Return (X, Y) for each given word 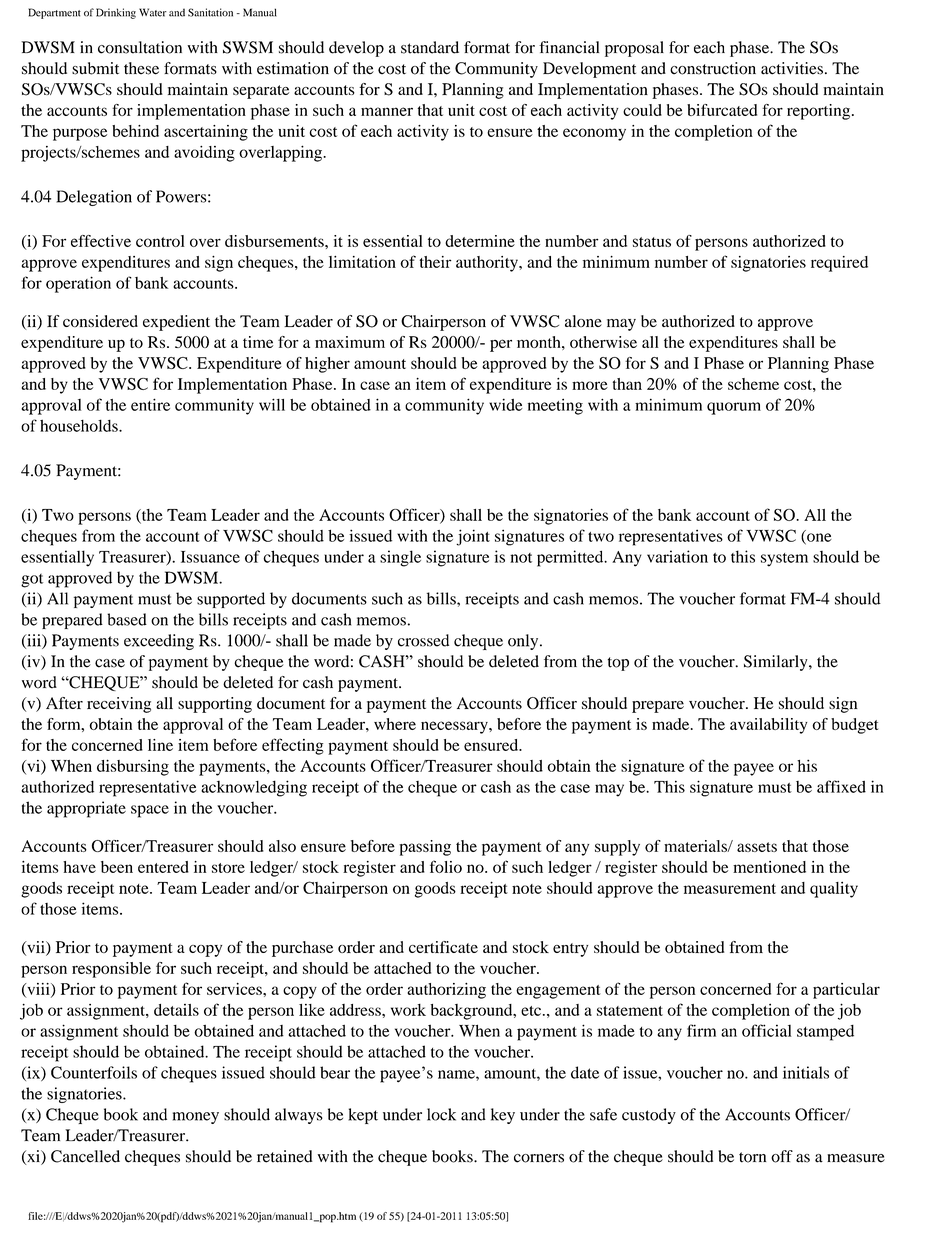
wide (506, 404)
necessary (455, 727)
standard (430, 47)
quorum (734, 408)
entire (150, 404)
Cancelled (85, 1156)
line (160, 745)
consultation (140, 47)
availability (768, 726)
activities (792, 68)
